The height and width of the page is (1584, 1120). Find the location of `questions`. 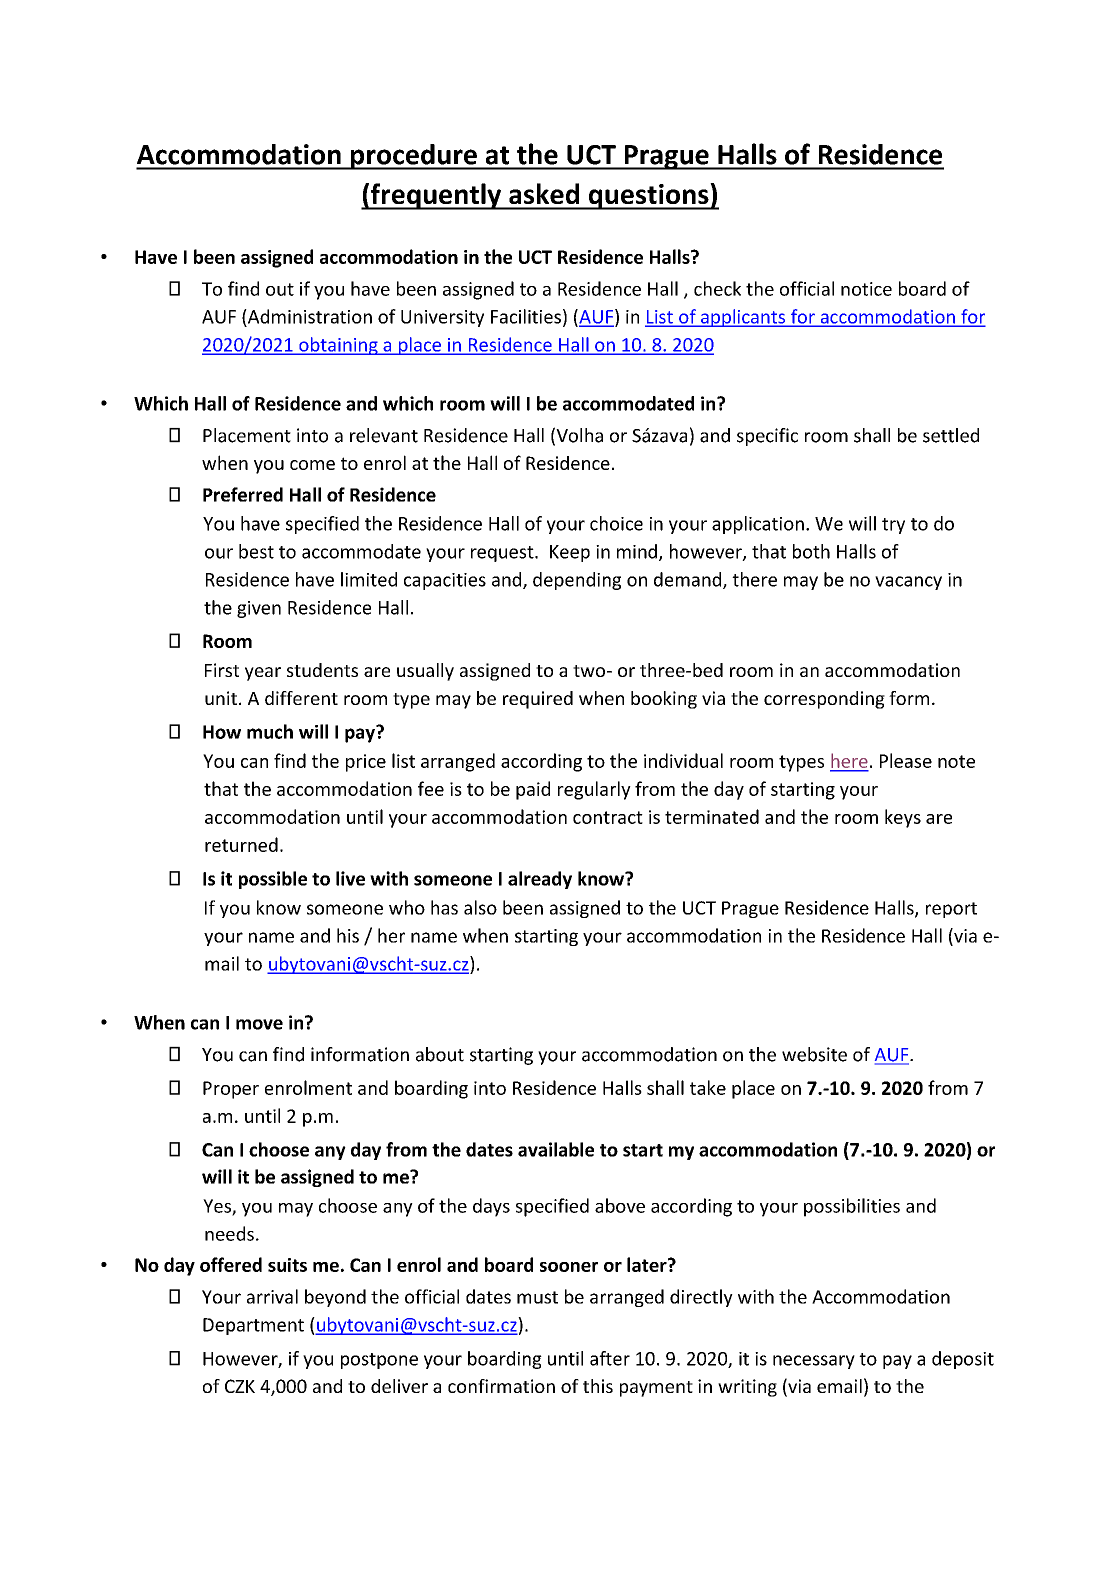

questions is located at coordinates (648, 196).
